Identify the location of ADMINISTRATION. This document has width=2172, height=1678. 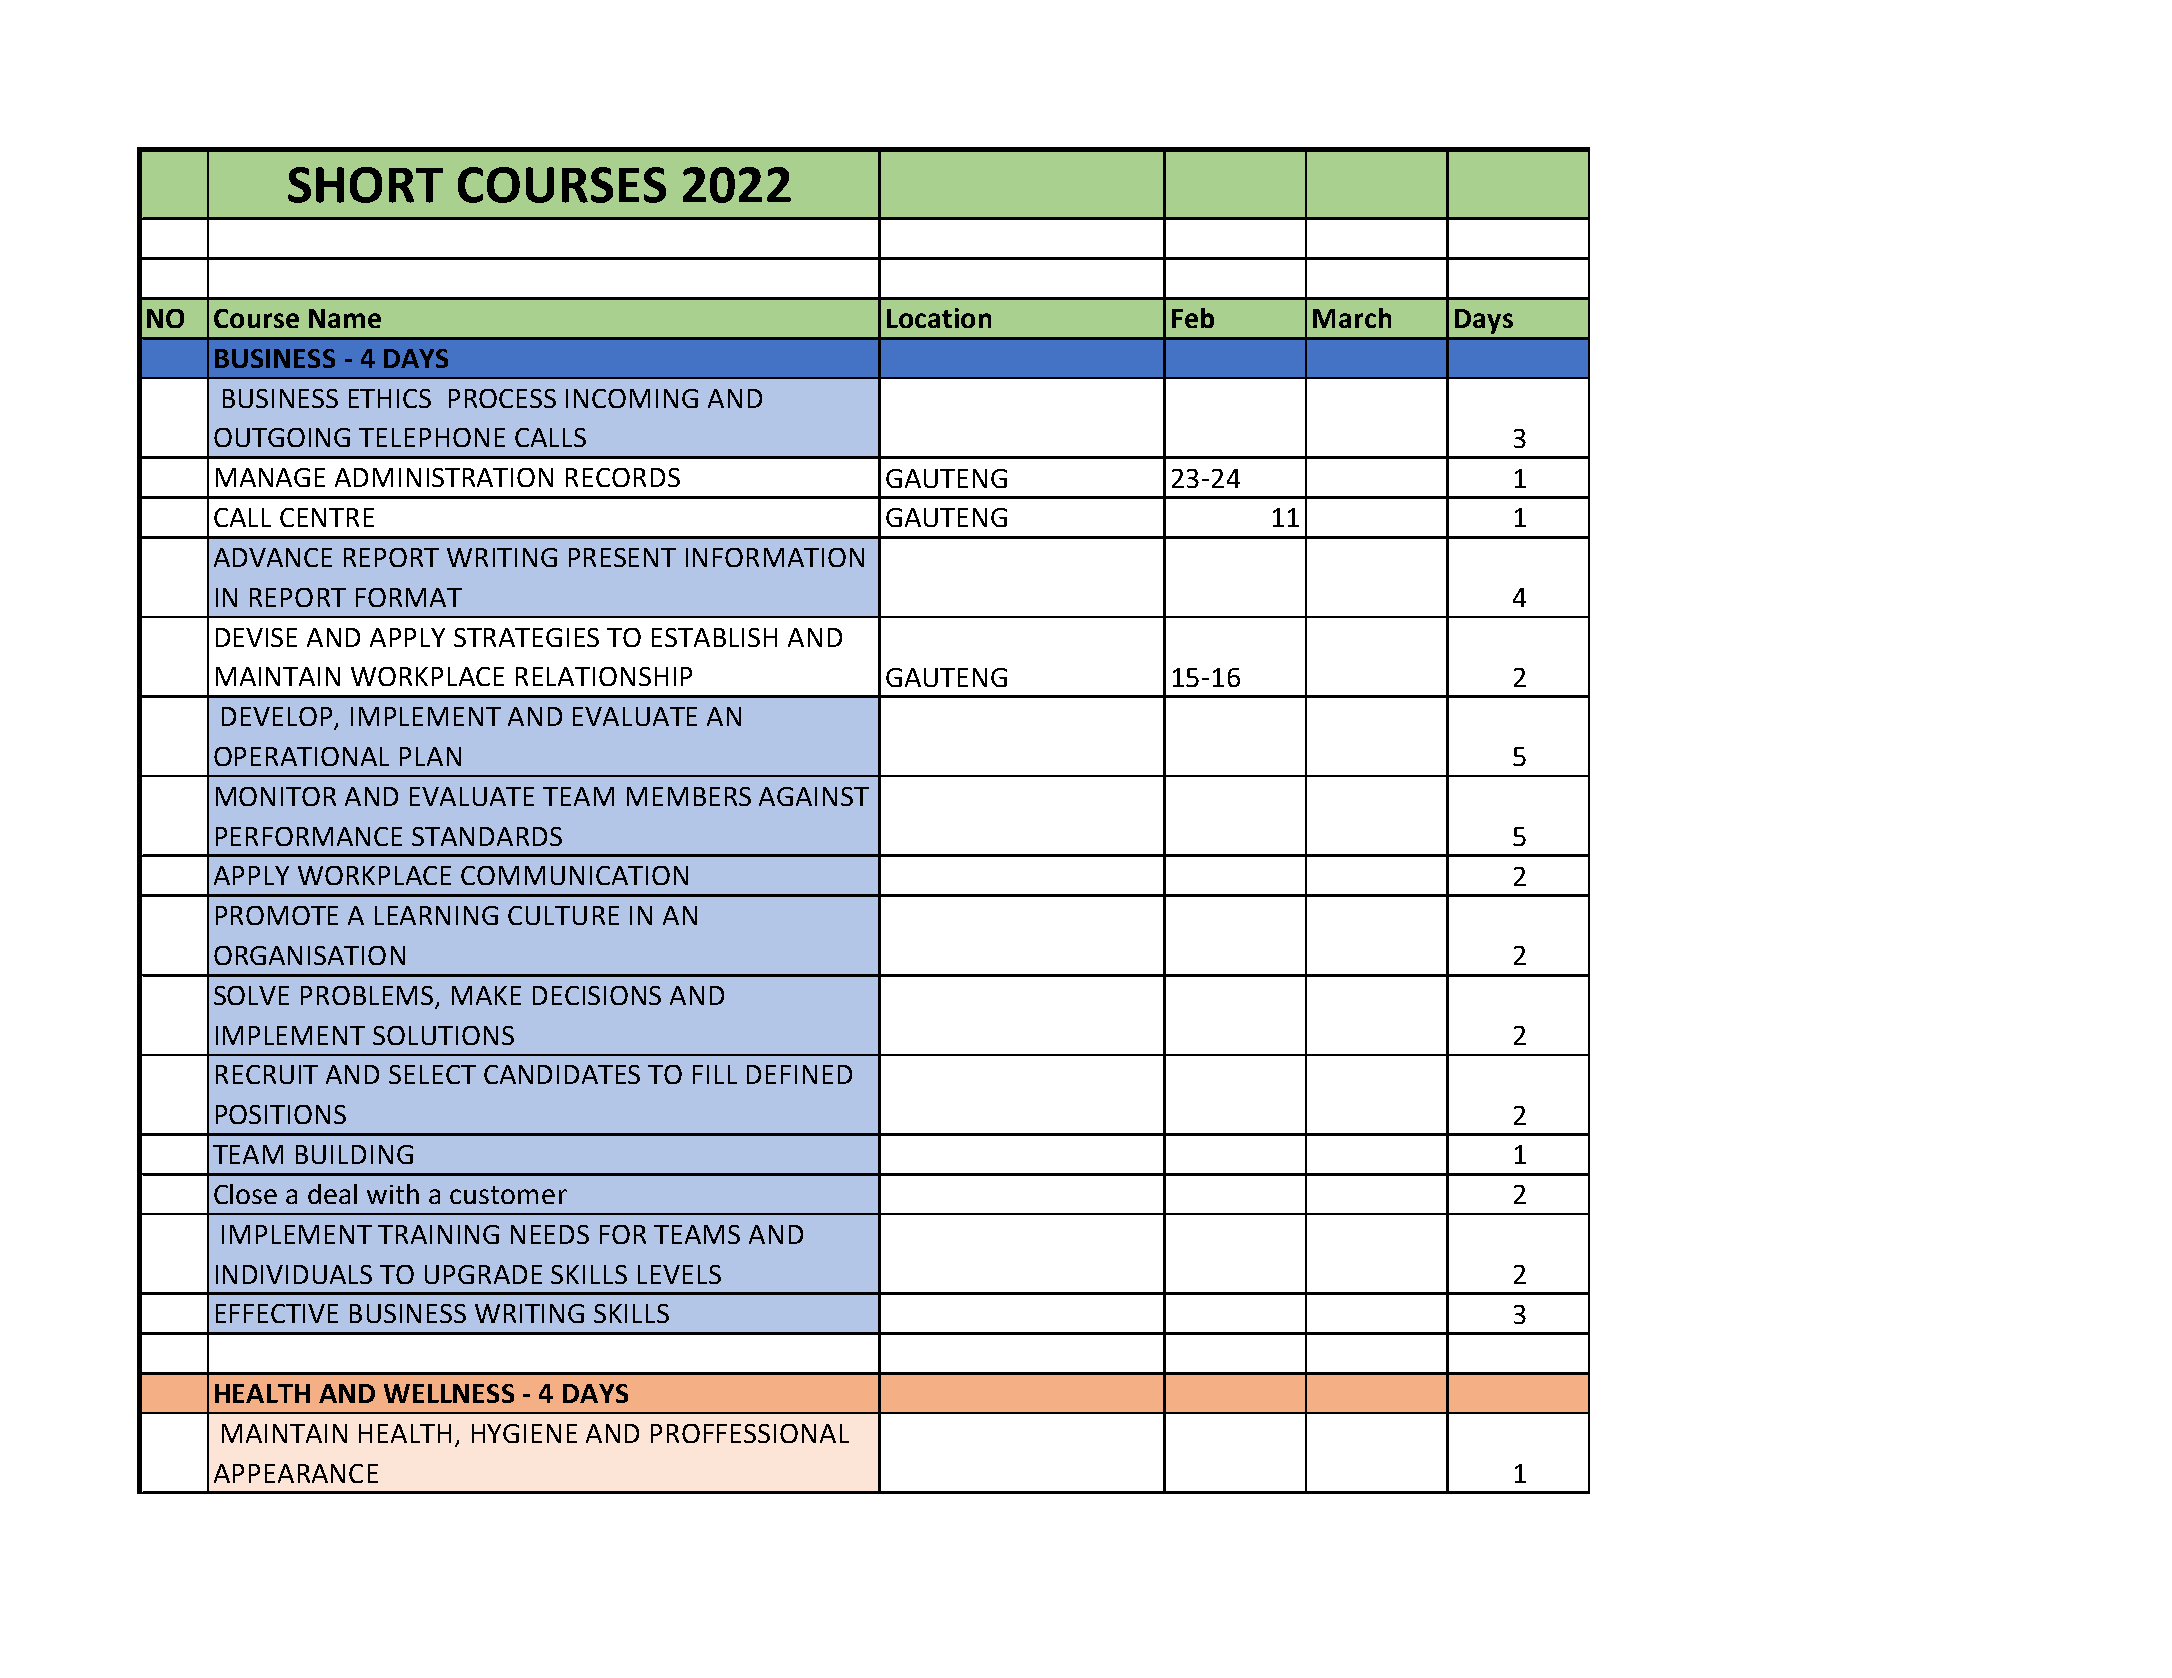
(444, 477).
